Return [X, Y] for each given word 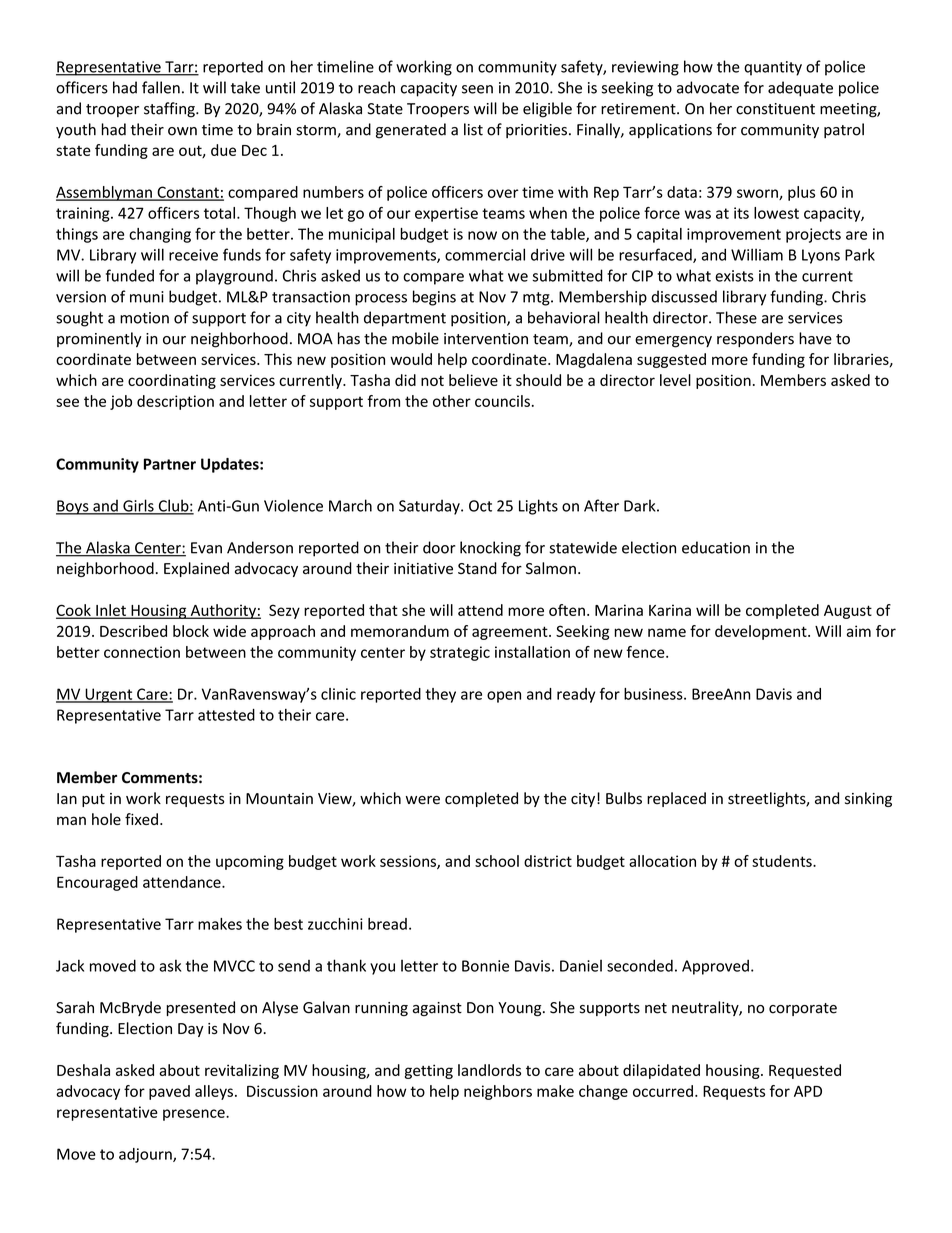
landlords [489, 1070]
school [497, 861]
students [783, 861]
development [762, 632]
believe [473, 380]
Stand [477, 568]
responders [755, 339]
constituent [775, 109]
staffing [170, 110]
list [473, 129]
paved [169, 1092]
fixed [141, 819]
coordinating [172, 381]
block [191, 631]
